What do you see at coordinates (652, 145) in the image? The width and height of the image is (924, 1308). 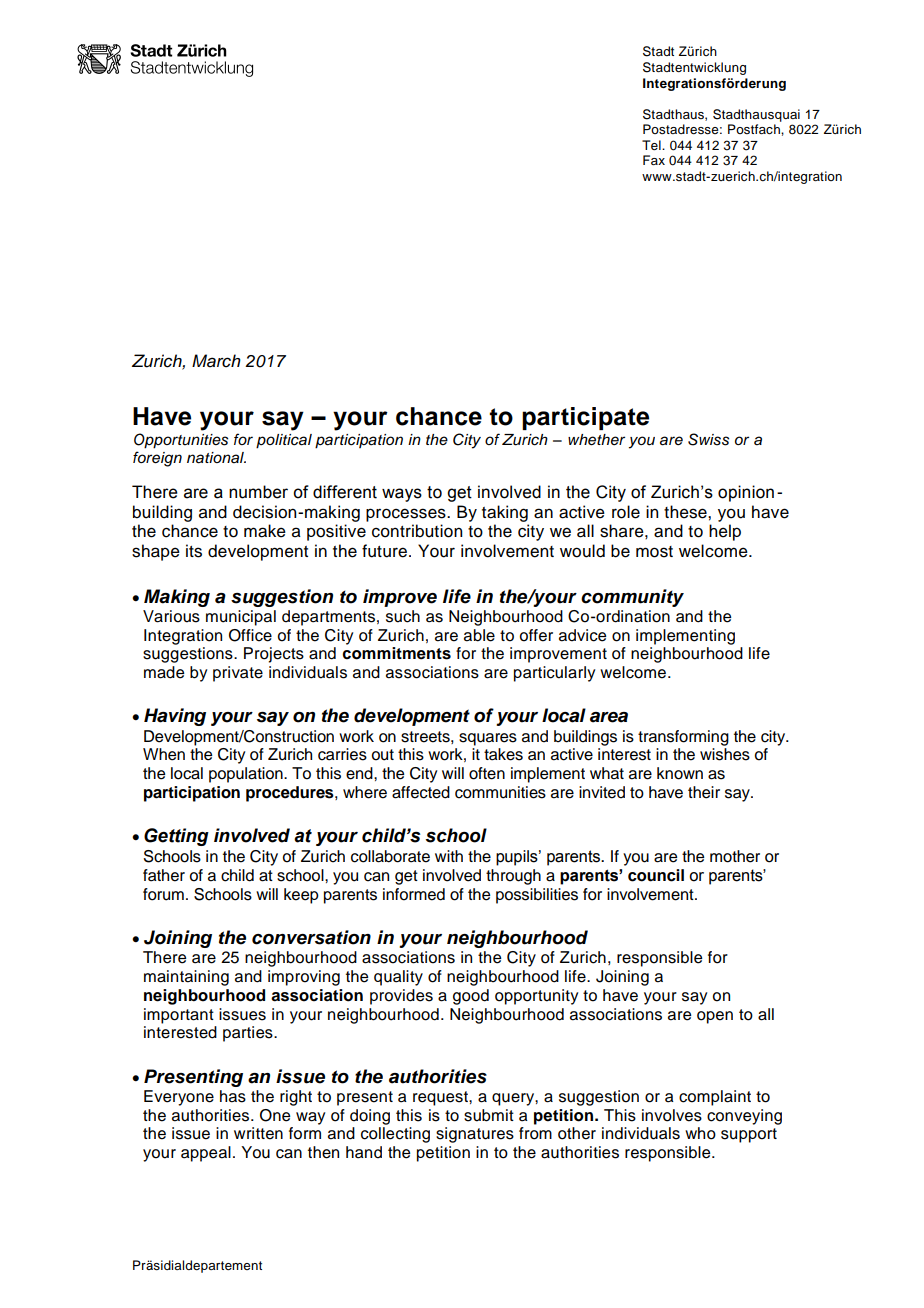 I see `Tel` at bounding box center [652, 145].
